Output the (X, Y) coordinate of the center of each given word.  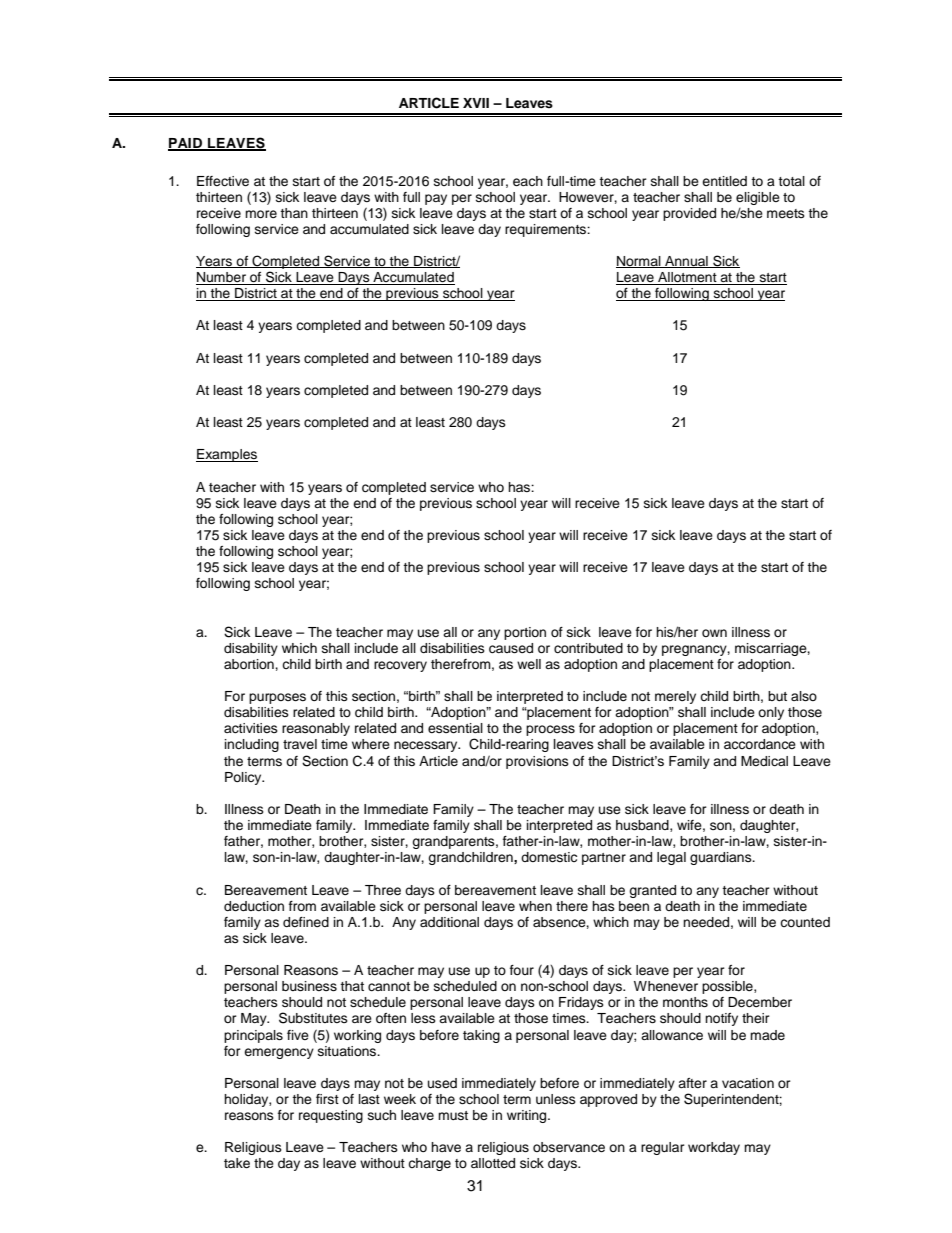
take (237, 1163)
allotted (493, 1163)
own (714, 633)
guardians (722, 858)
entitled (724, 181)
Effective (223, 181)
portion (525, 633)
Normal (639, 262)
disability (251, 649)
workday (714, 1148)
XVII (476, 103)
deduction (254, 906)
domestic (549, 857)
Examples (227, 455)
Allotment (687, 278)
